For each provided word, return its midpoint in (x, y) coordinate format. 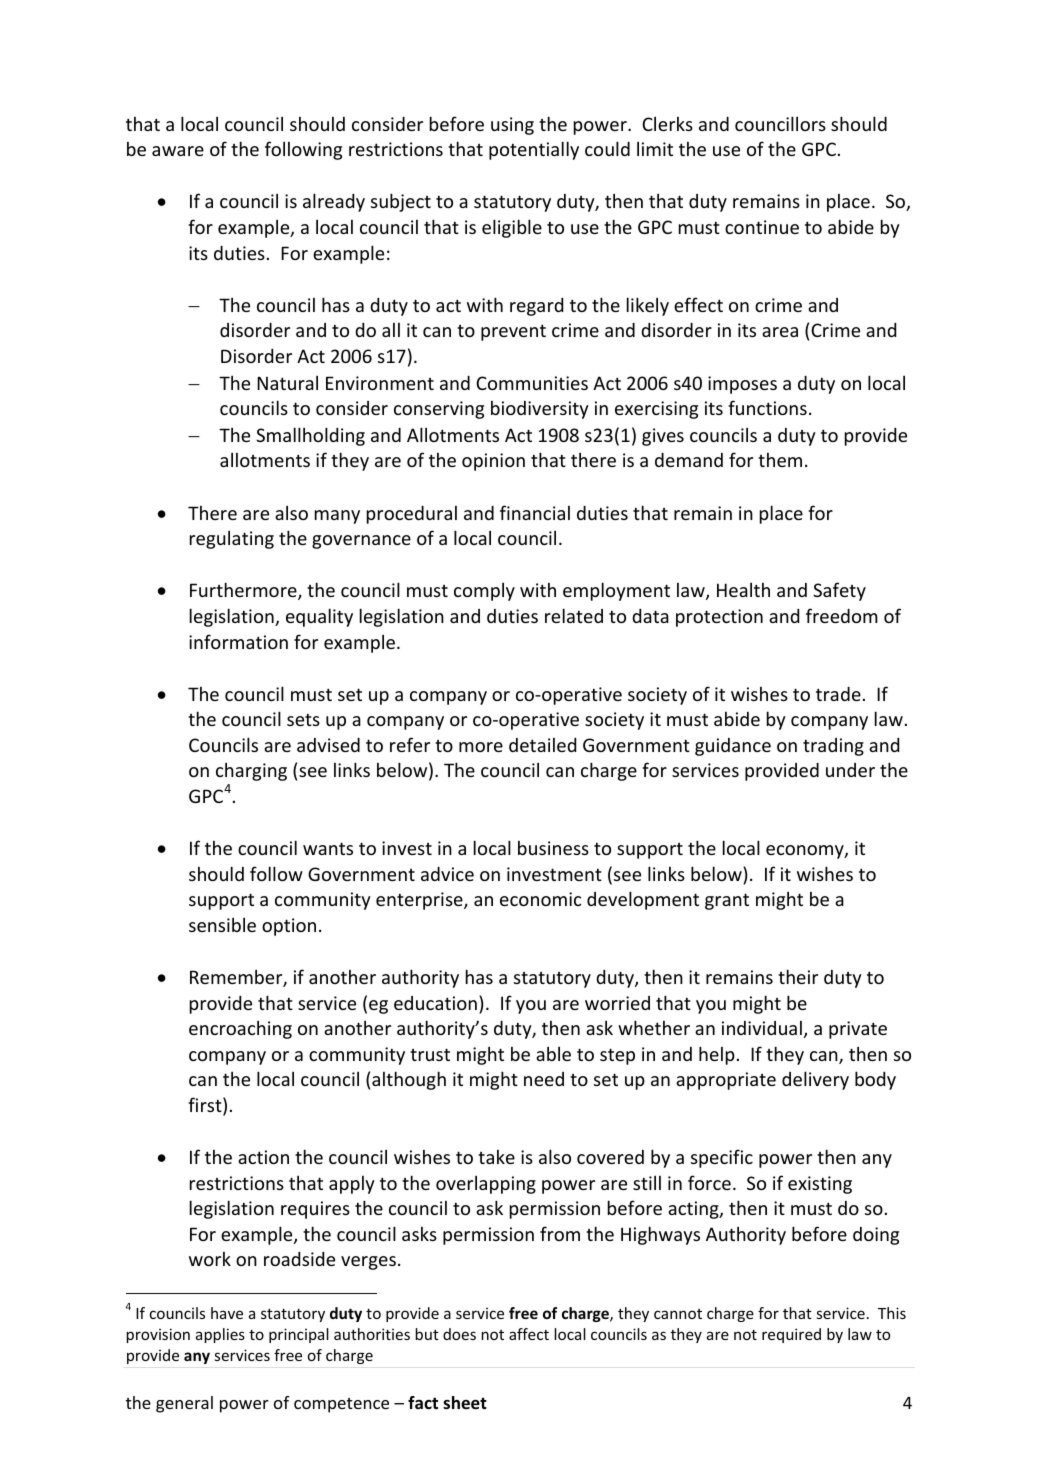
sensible (222, 925)
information (238, 641)
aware (178, 151)
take (496, 1157)
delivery (815, 1080)
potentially (534, 150)
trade (838, 694)
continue (762, 227)
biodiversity (540, 410)
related (574, 615)
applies (220, 1335)
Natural (287, 383)
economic (540, 899)
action (263, 1157)
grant (727, 901)
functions (767, 407)
